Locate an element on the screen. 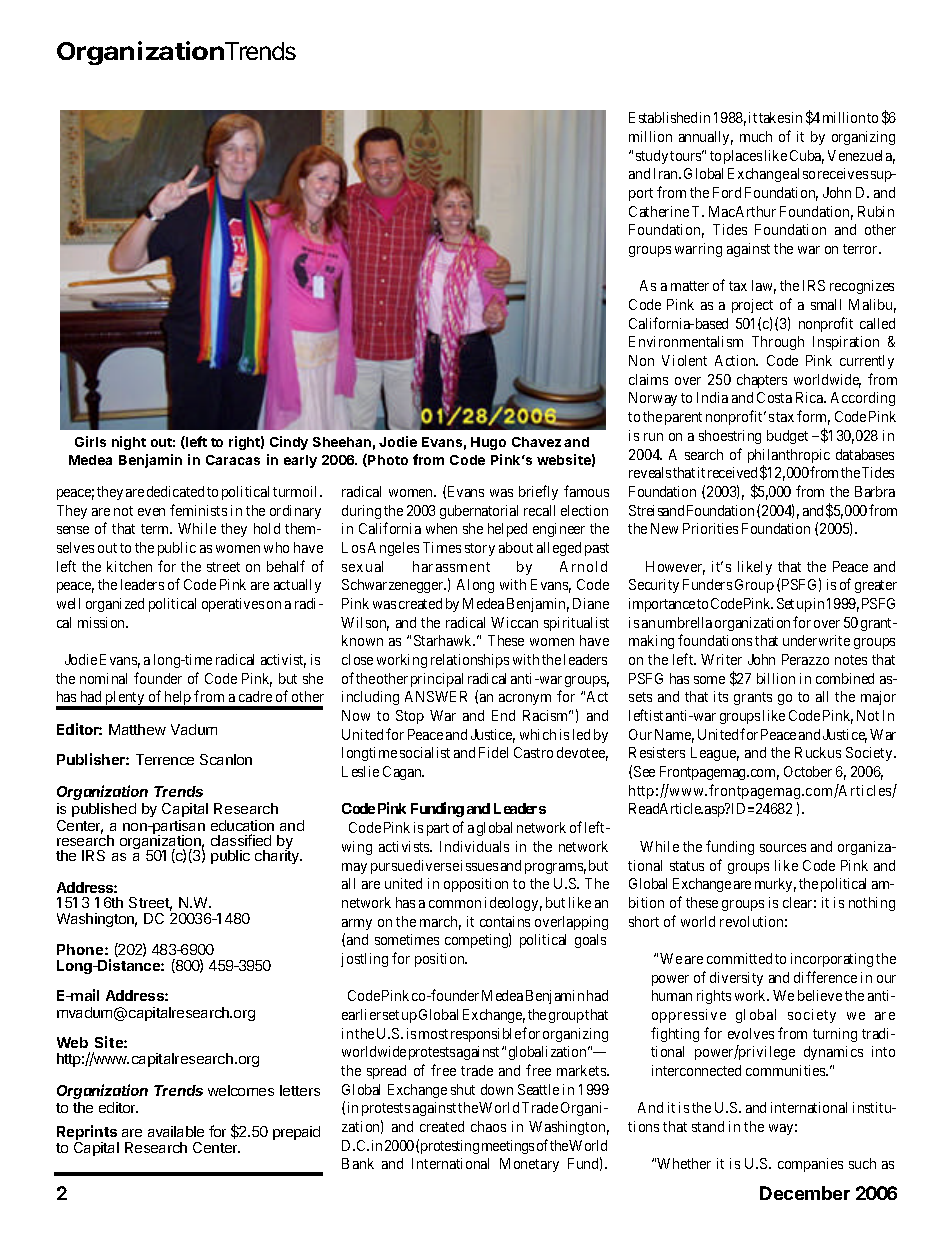  available is located at coordinates (176, 1131).
